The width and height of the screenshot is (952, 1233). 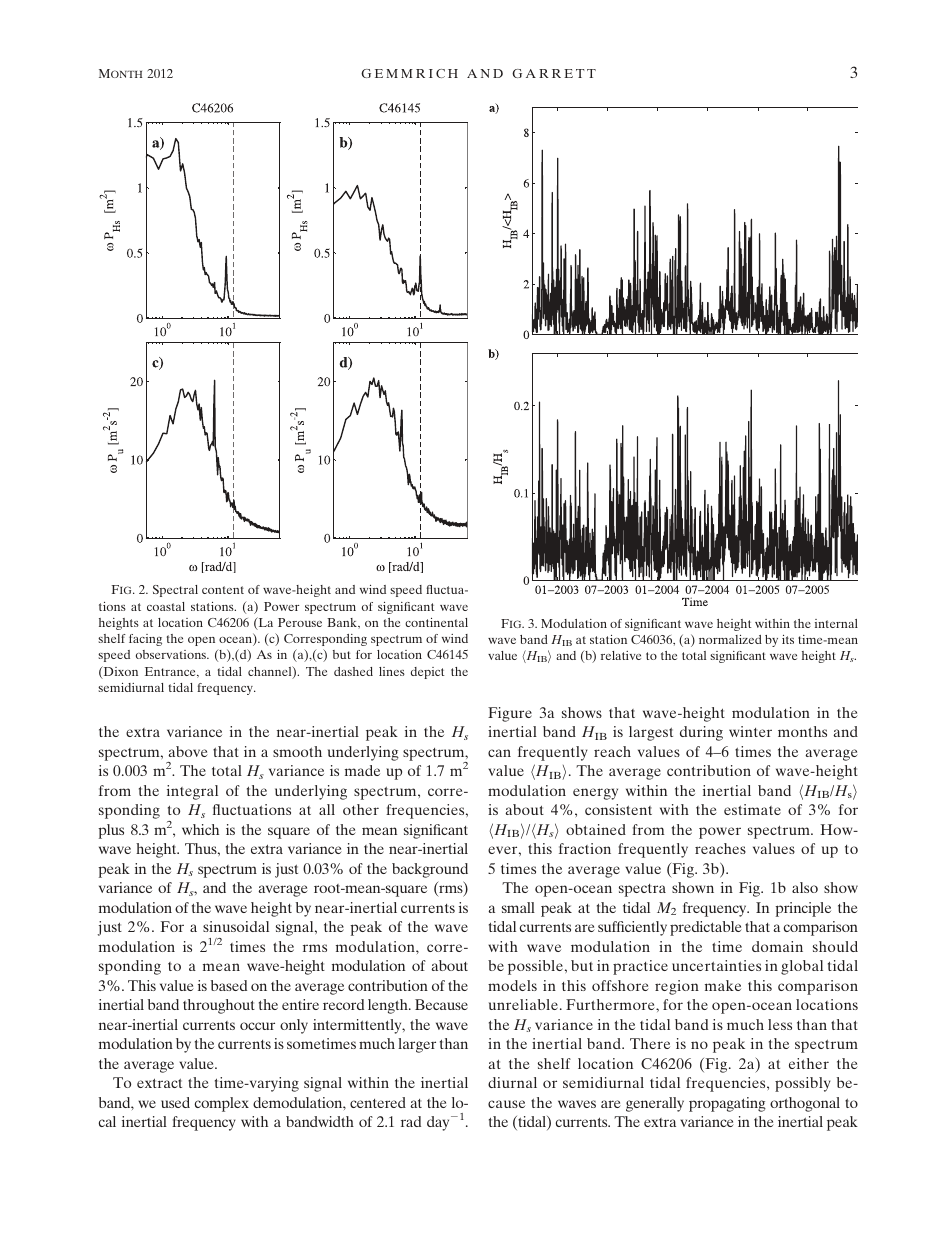 What do you see at coordinates (436, 622) in the screenshot?
I see `continental` at bounding box center [436, 622].
